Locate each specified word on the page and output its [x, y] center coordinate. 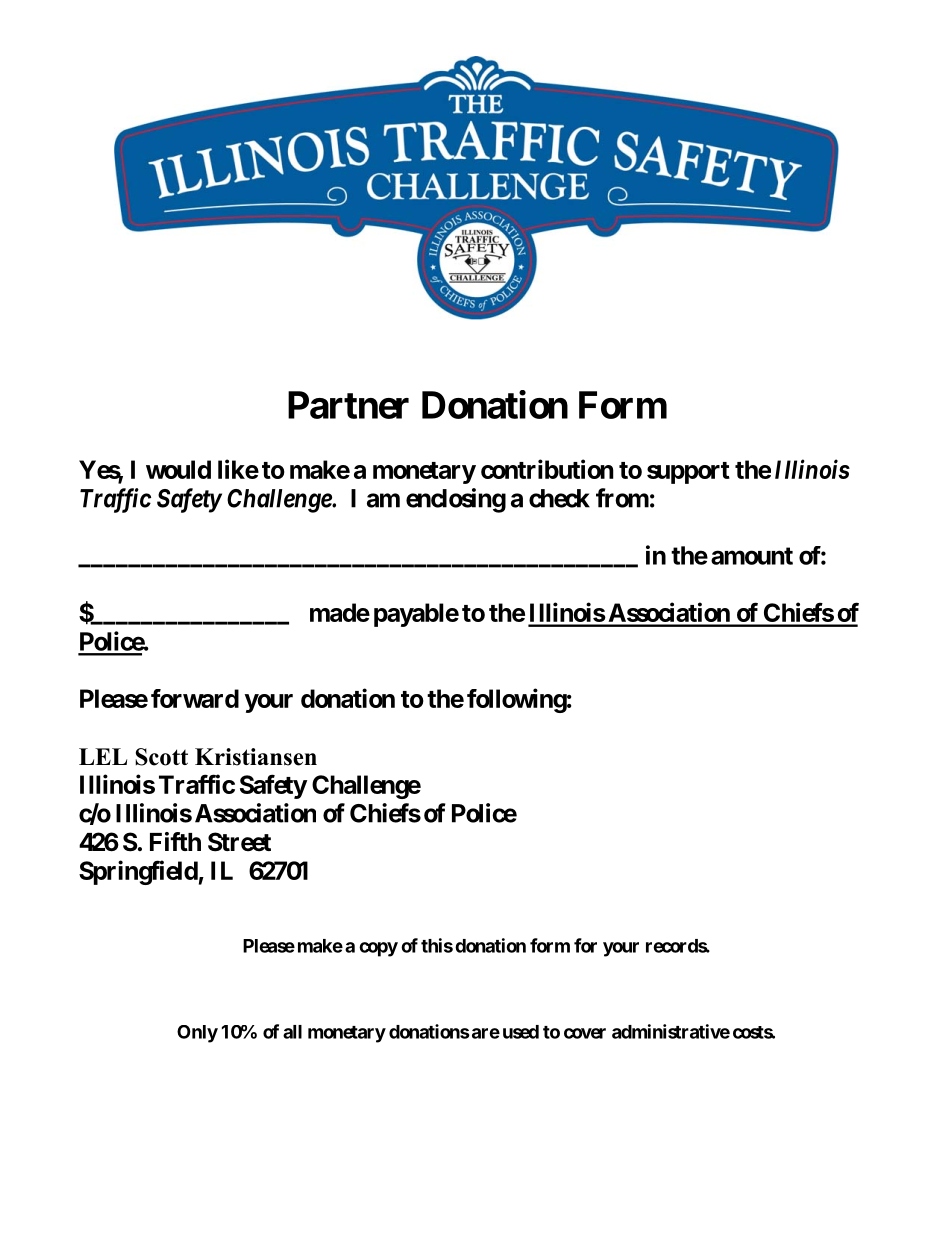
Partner [348, 405]
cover [585, 1033]
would [178, 469]
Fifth [175, 841]
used [521, 1032]
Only [197, 1034]
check [559, 498]
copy [378, 949]
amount [752, 556]
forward [195, 698]
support [688, 473]
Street [239, 842]
